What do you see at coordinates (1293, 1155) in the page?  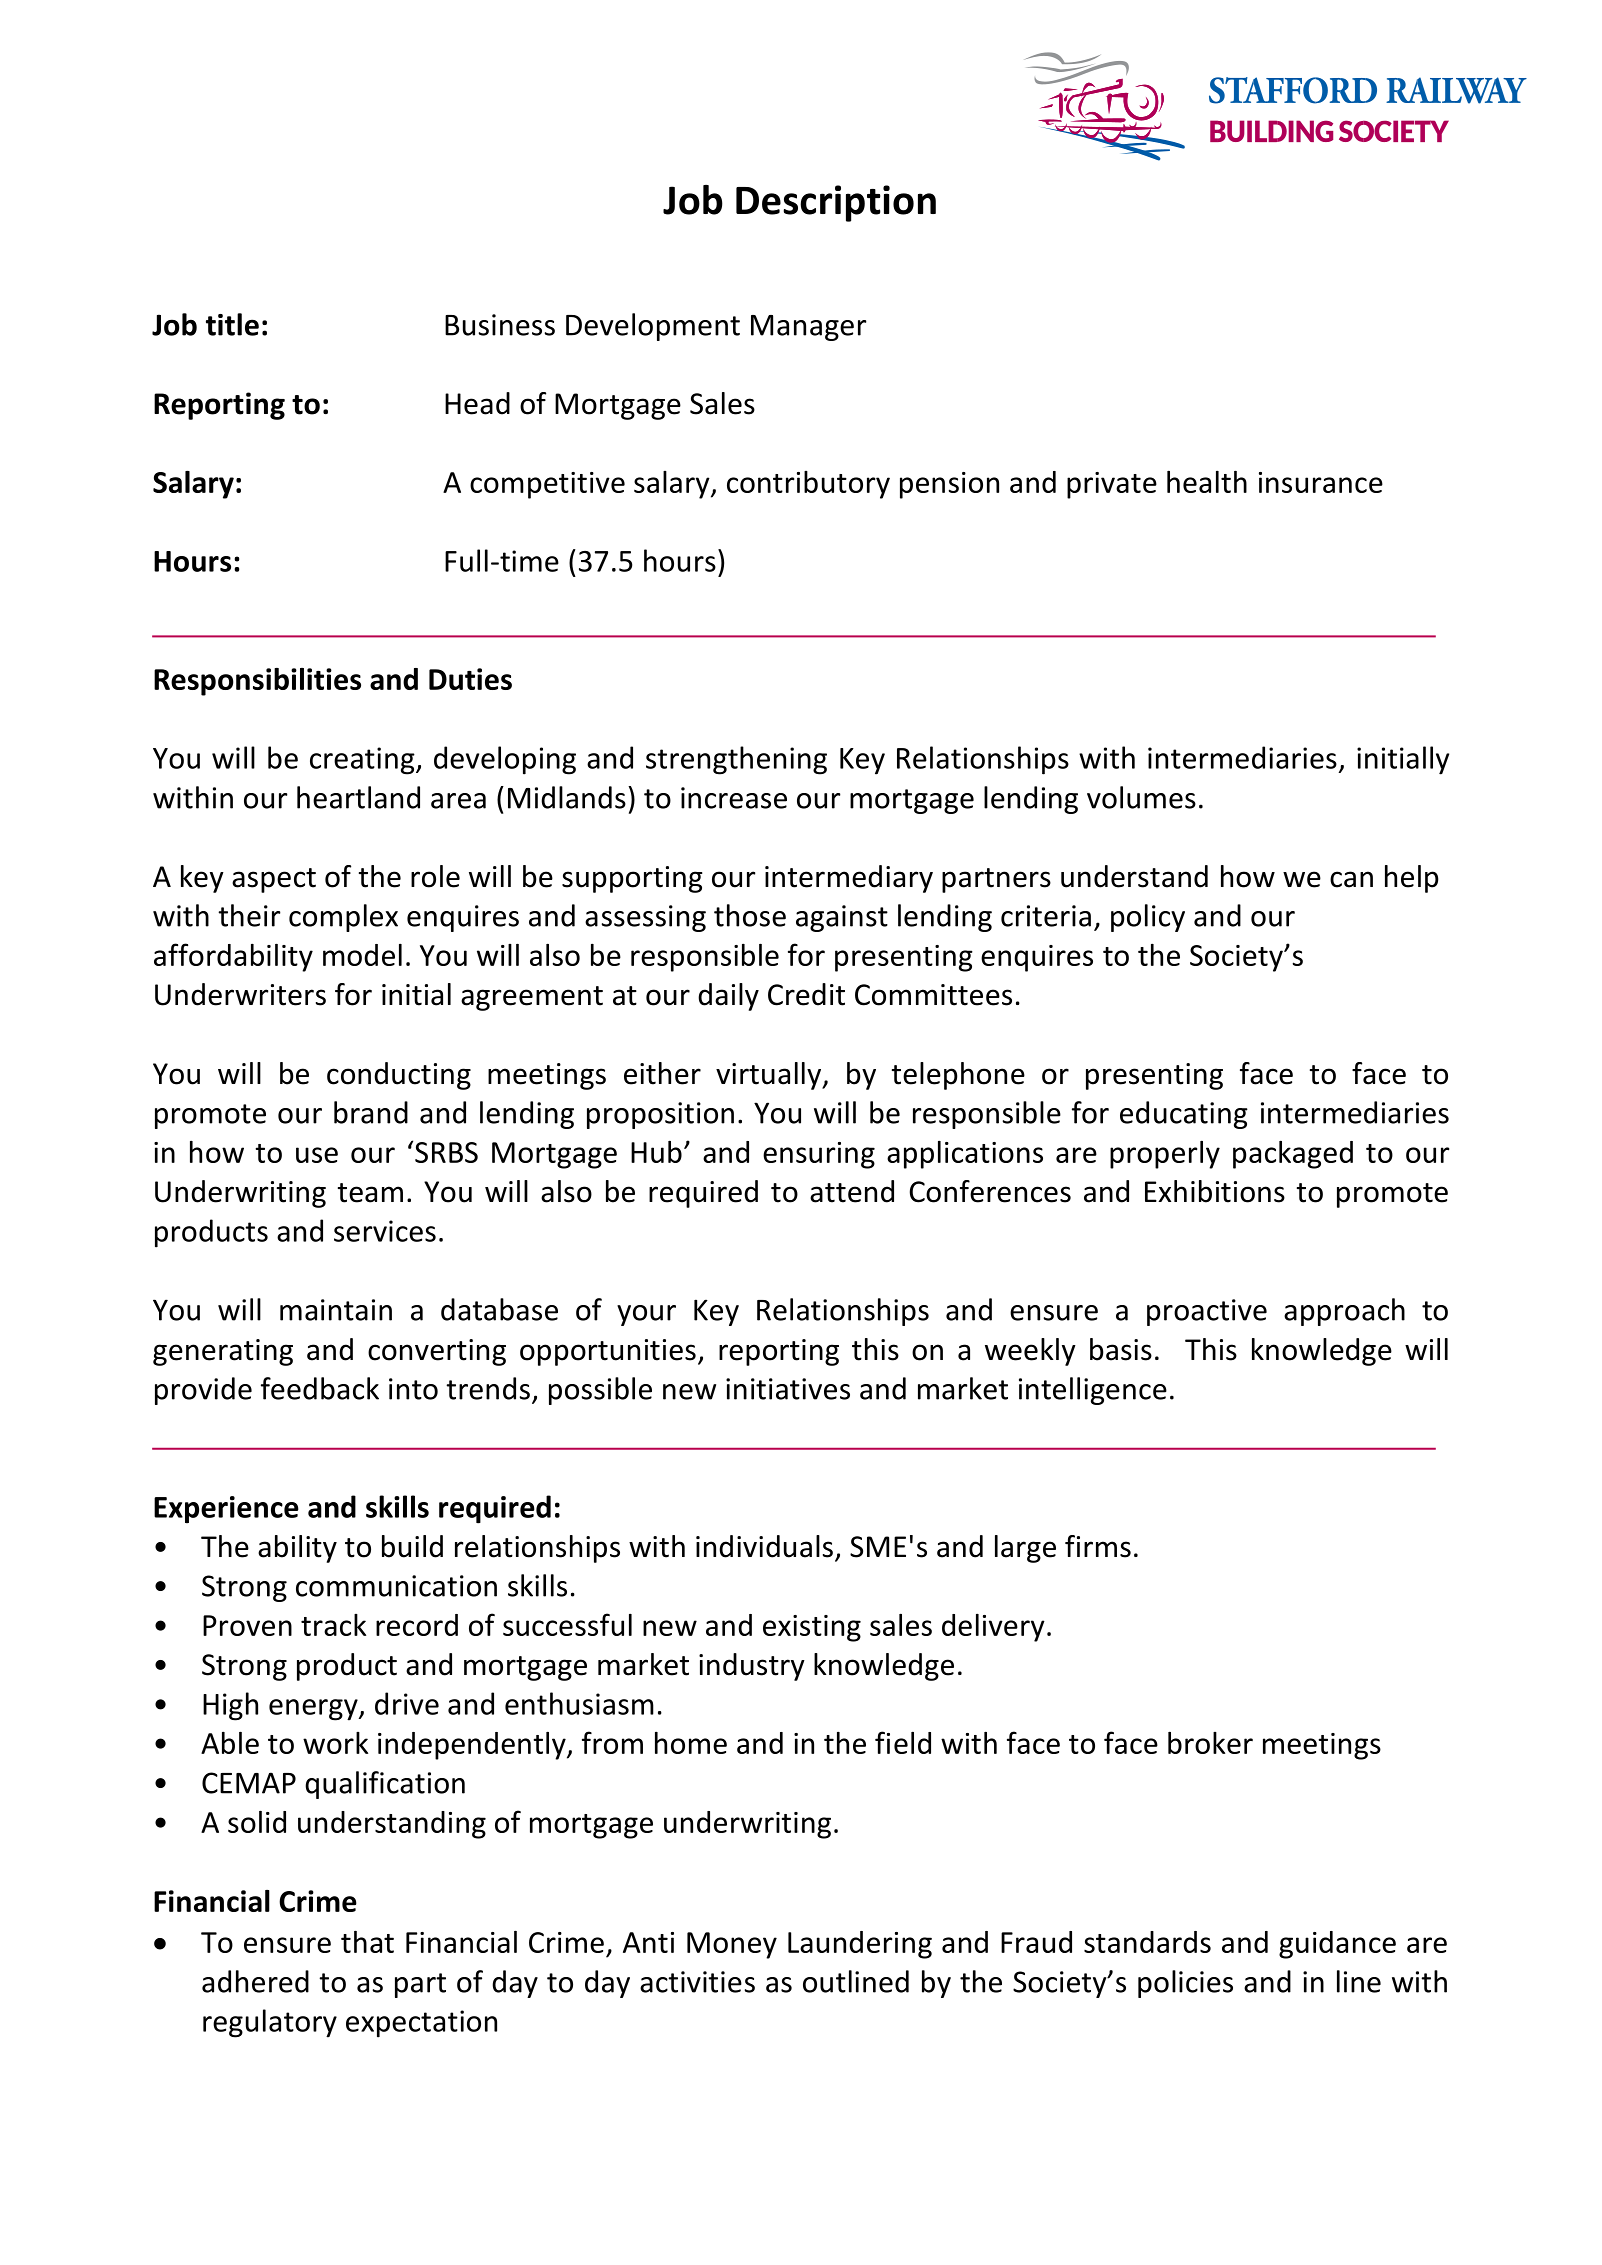 I see `packaged` at bounding box center [1293, 1155].
